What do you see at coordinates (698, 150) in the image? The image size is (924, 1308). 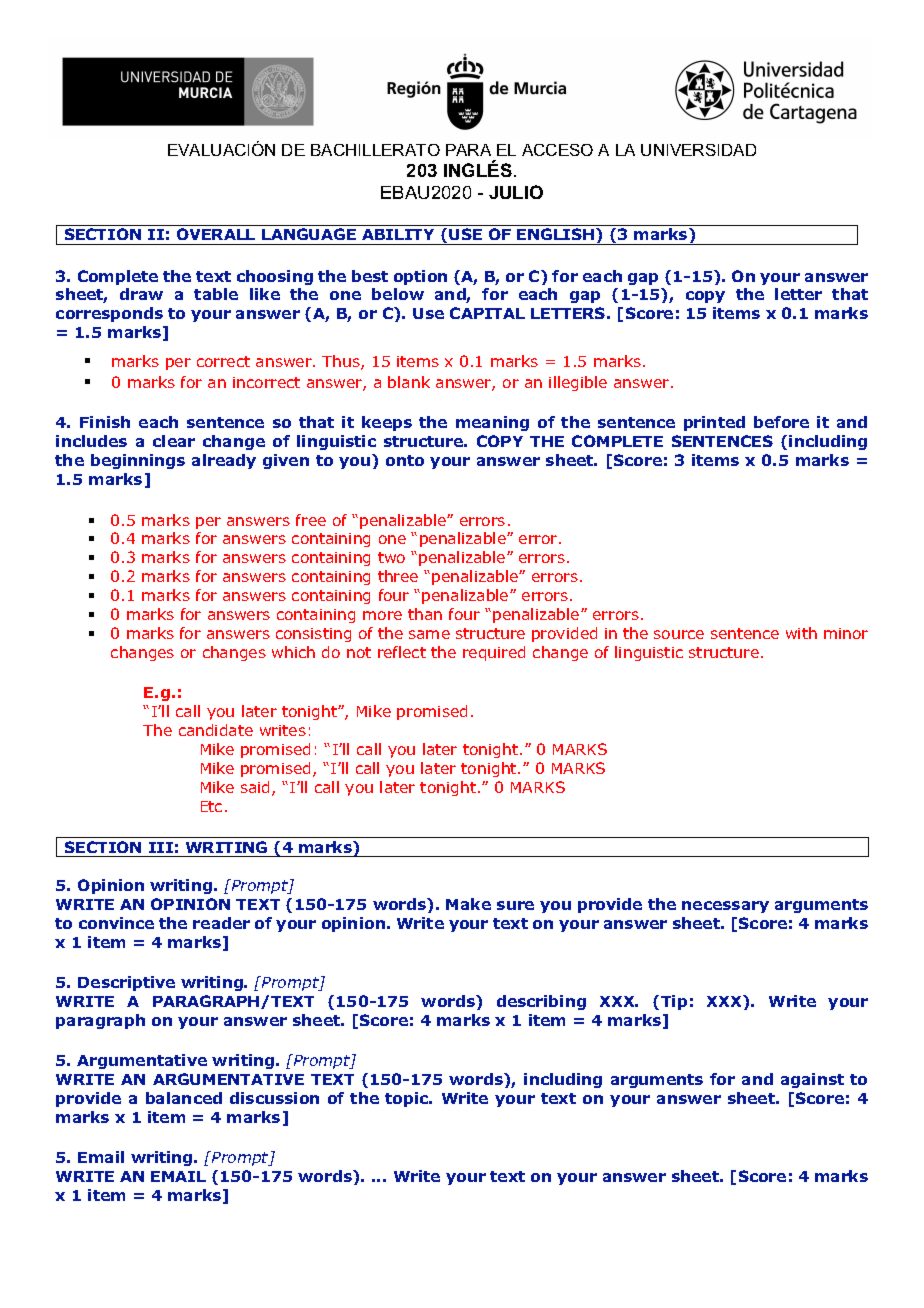 I see `UNIVERSIDAD` at bounding box center [698, 150].
